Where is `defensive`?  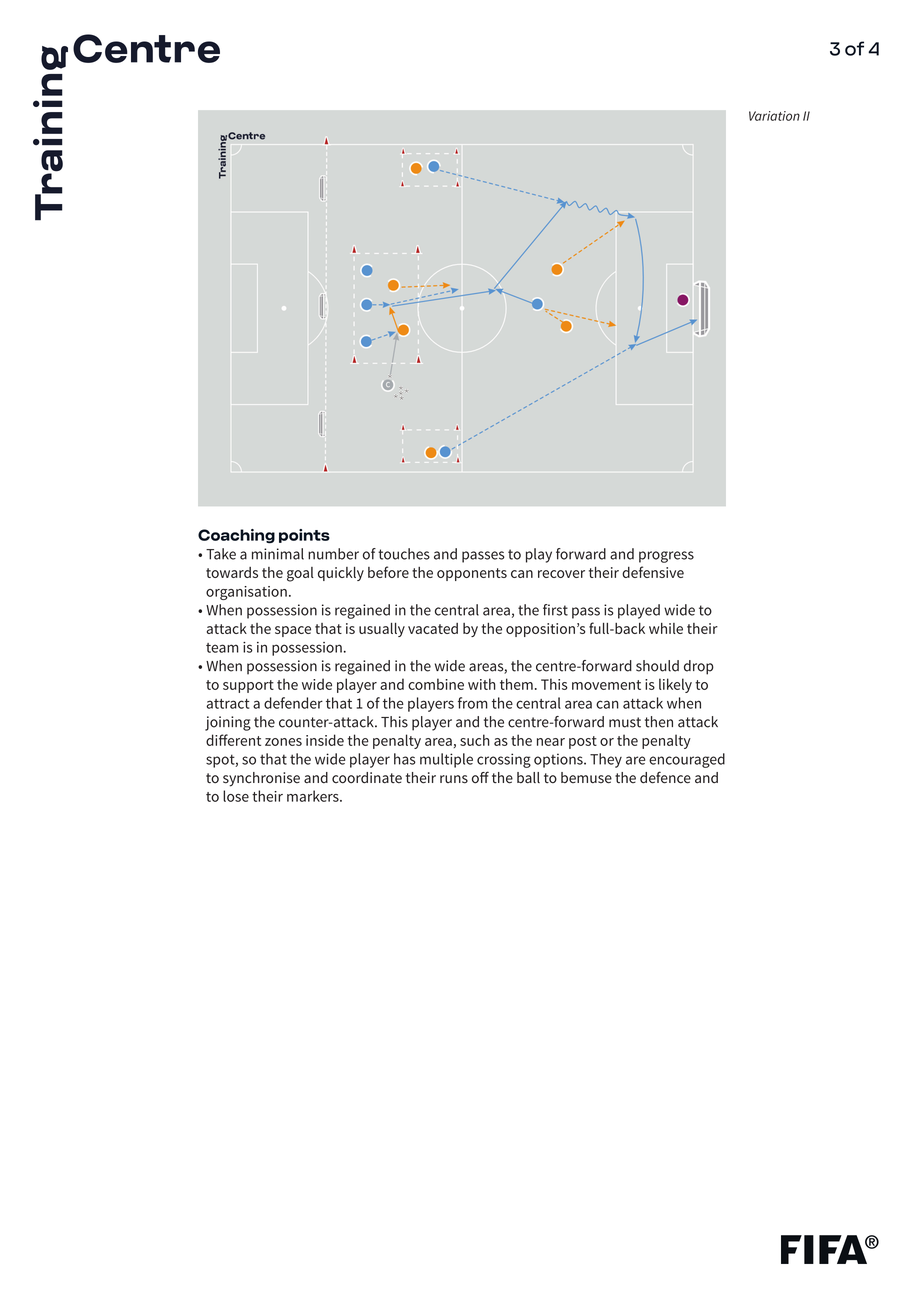 defensive is located at coordinates (653, 572).
